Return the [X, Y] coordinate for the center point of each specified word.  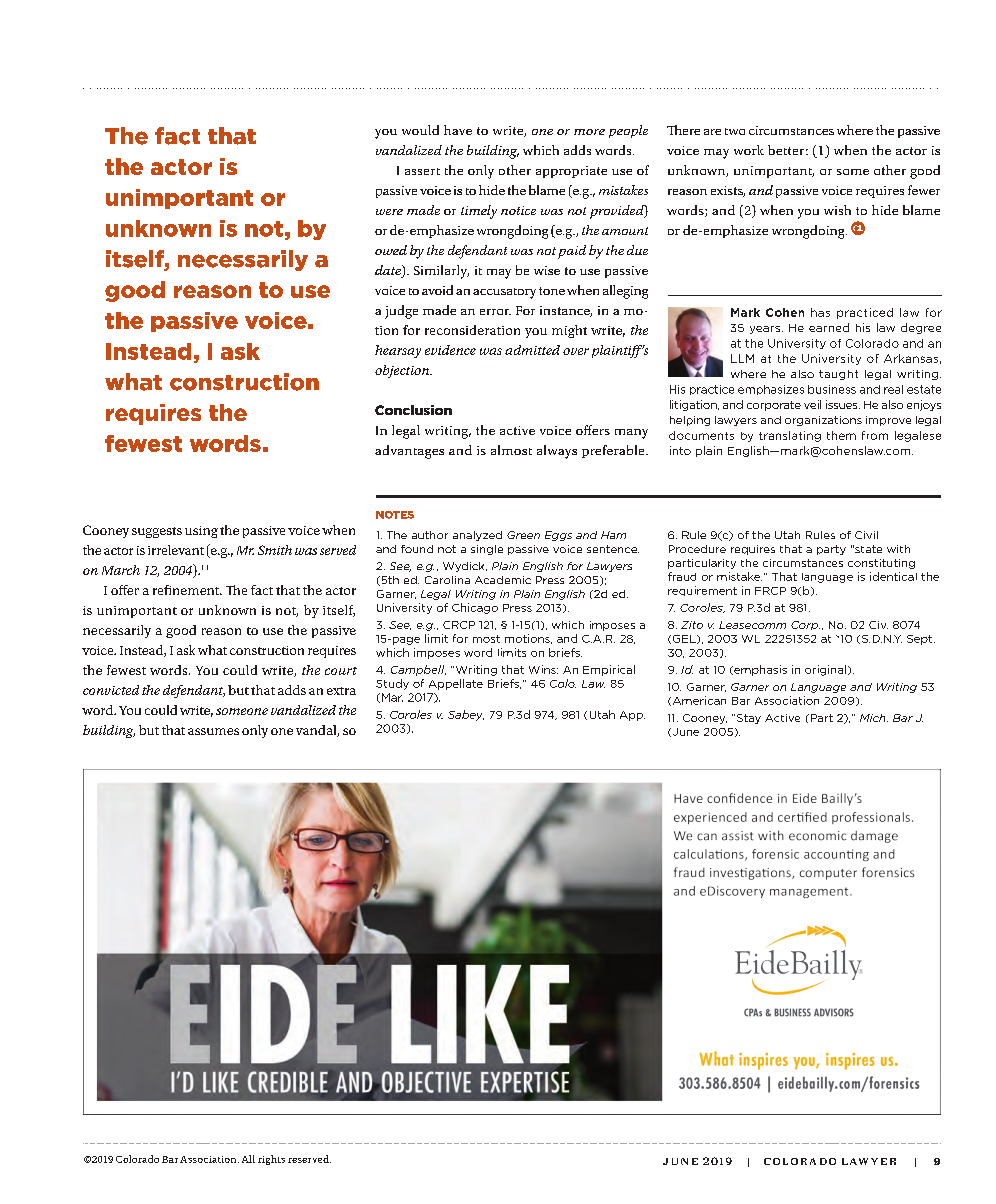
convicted [111, 690]
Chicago [475, 608]
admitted [532, 350]
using [201, 532]
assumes [213, 731]
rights [271, 1160]
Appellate [456, 684]
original [825, 670]
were [389, 212]
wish [837, 210]
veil [812, 404]
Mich [874, 718]
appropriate [571, 172]
